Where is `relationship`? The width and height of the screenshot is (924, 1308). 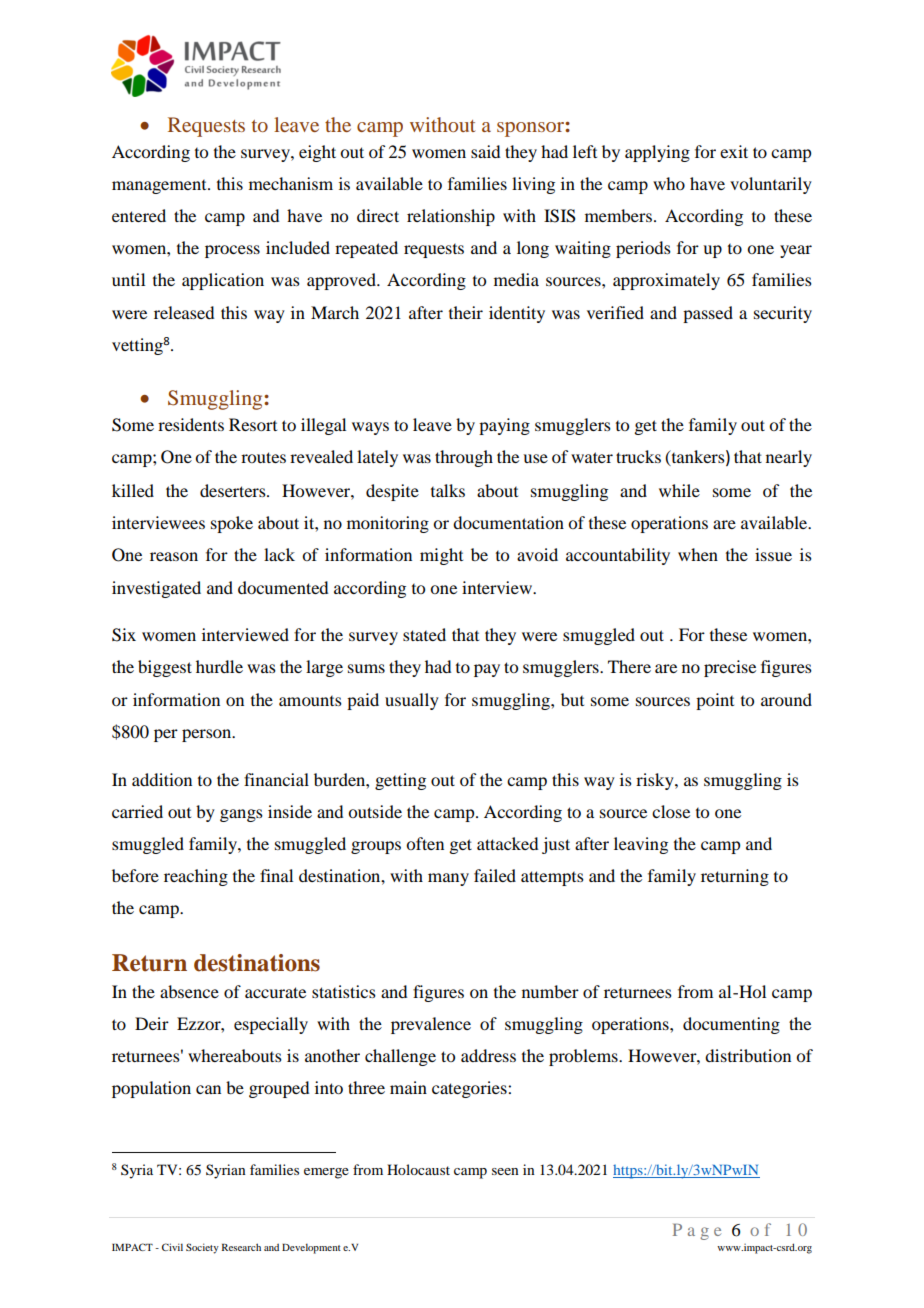
relationship is located at coordinates (451, 217).
